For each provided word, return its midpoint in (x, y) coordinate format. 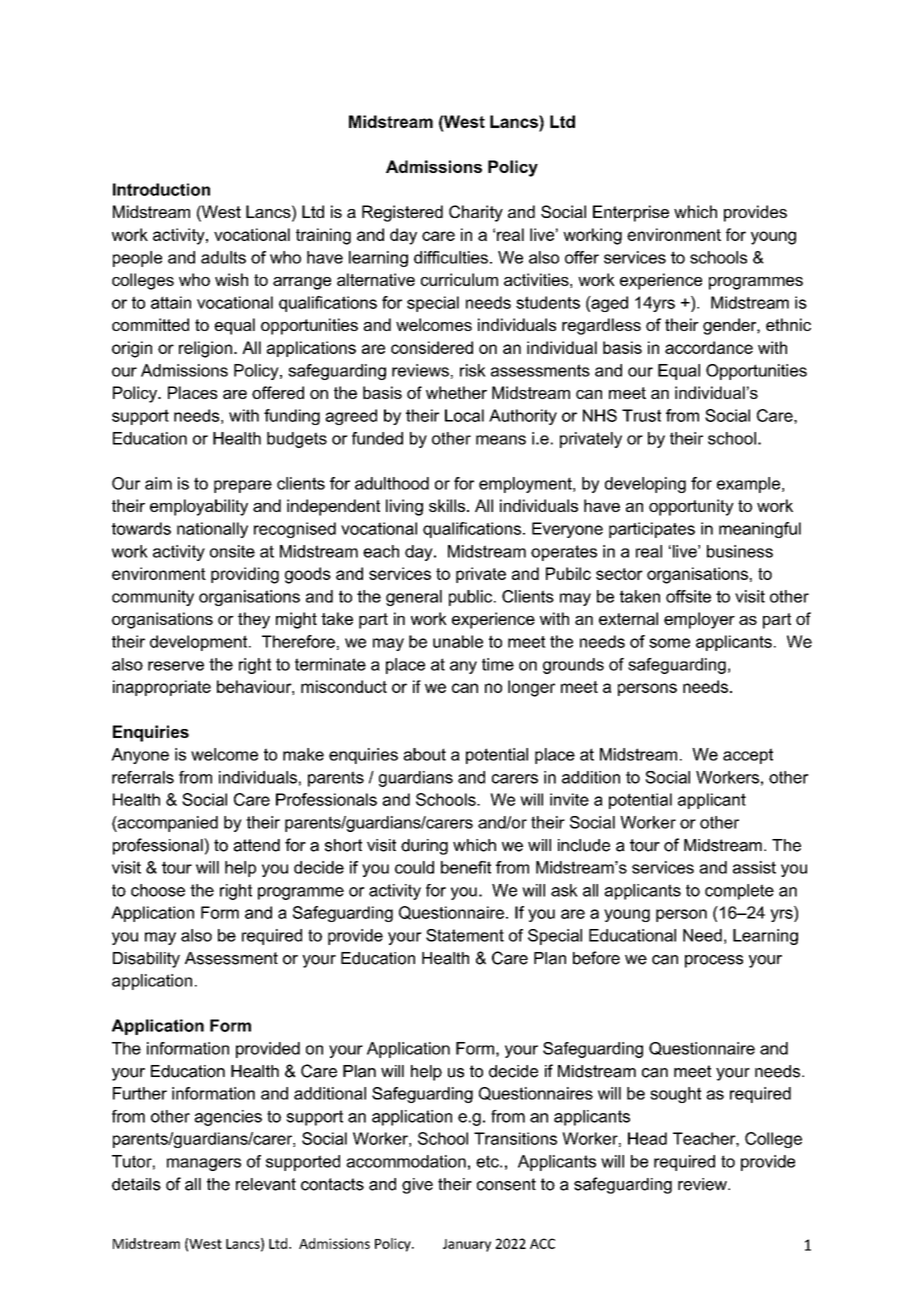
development (200, 643)
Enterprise (631, 213)
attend (256, 845)
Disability (146, 960)
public (472, 598)
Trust (641, 415)
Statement (465, 935)
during (424, 847)
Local (464, 415)
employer (699, 620)
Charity (476, 213)
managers (204, 1164)
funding (292, 417)
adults (223, 257)
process (714, 961)
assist (754, 867)
